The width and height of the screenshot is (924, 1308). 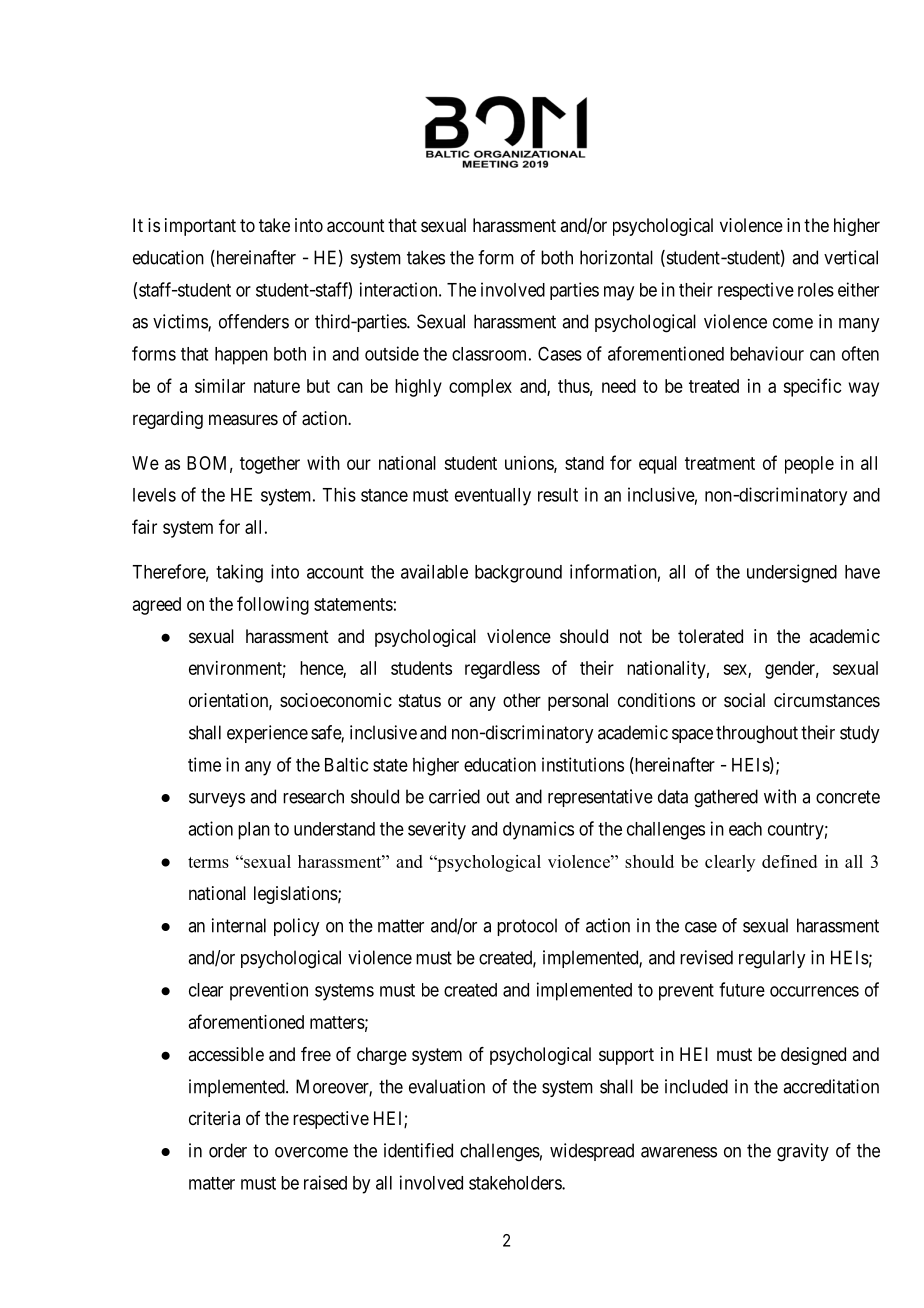 What do you see at coordinates (228, 1150) in the screenshot?
I see `order` at bounding box center [228, 1150].
